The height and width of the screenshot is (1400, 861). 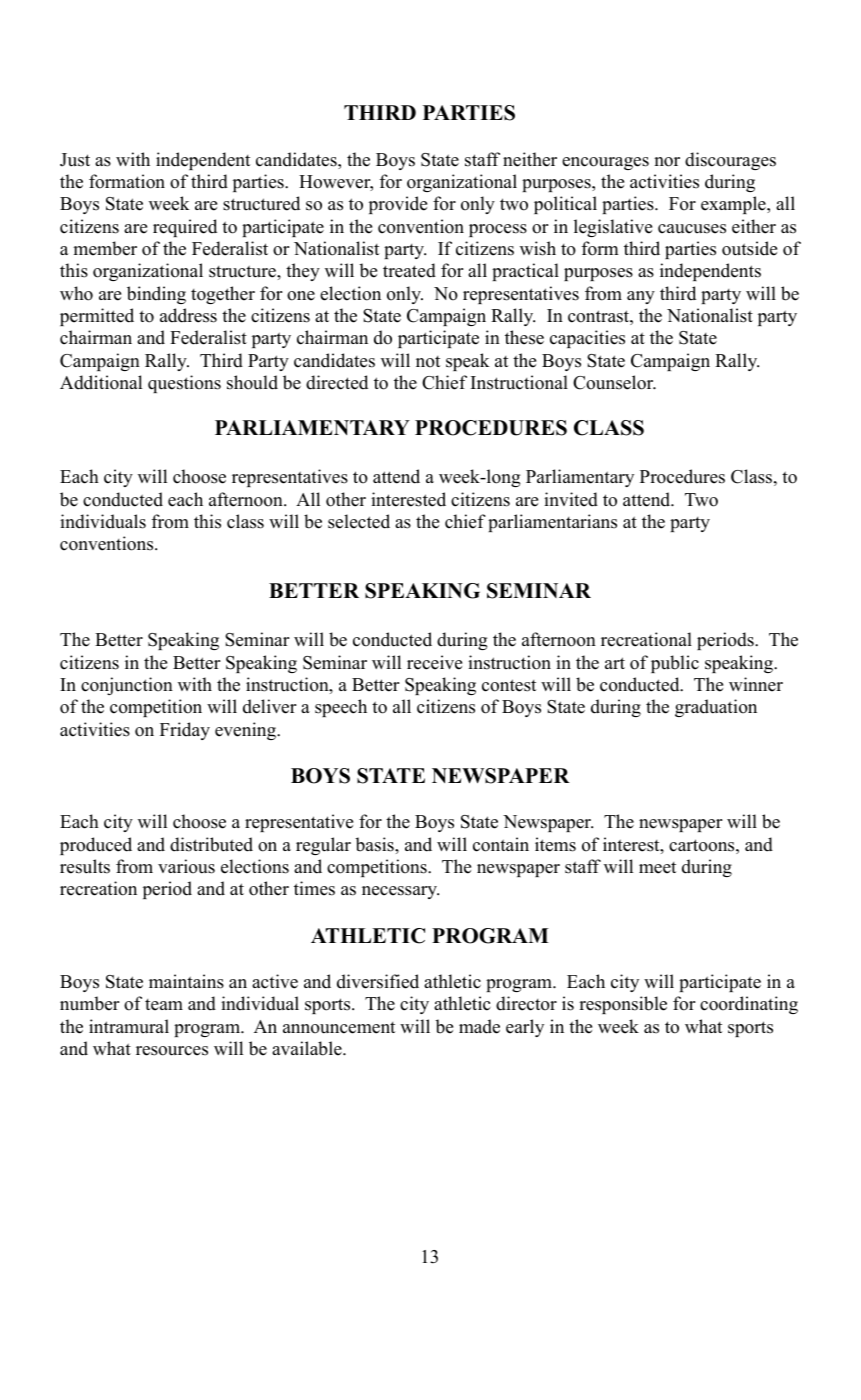 I want to click on required, so click(x=185, y=228).
